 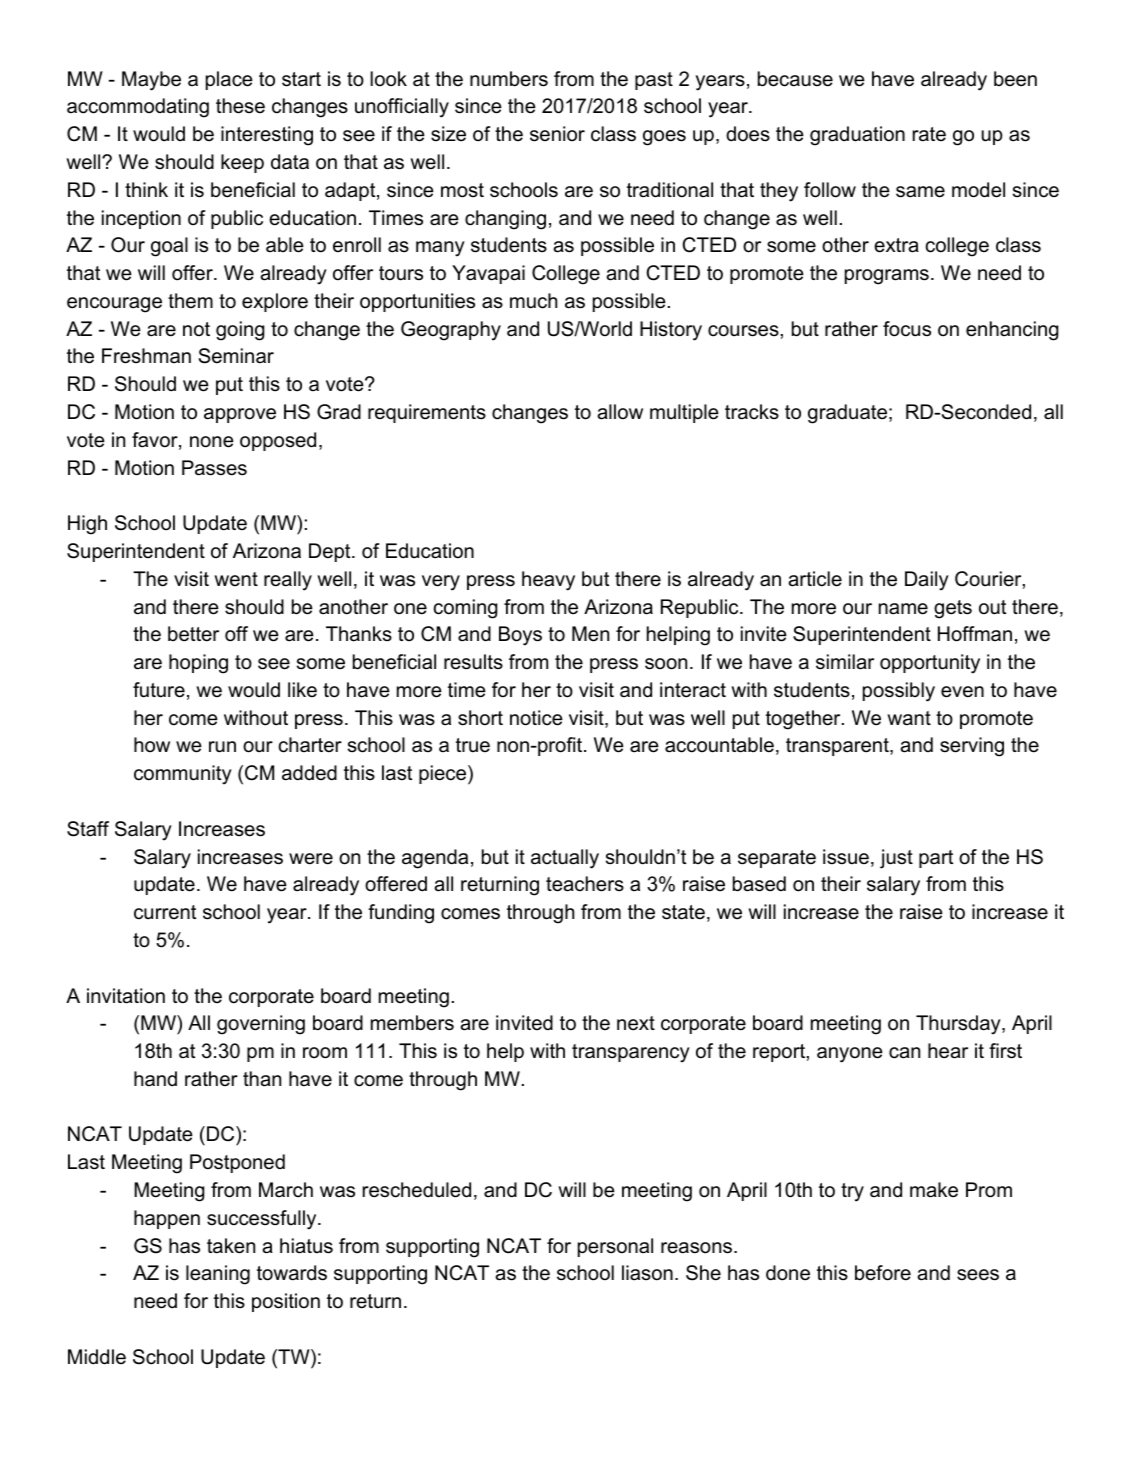 What do you see at coordinates (557, 134) in the screenshot?
I see `senior` at bounding box center [557, 134].
